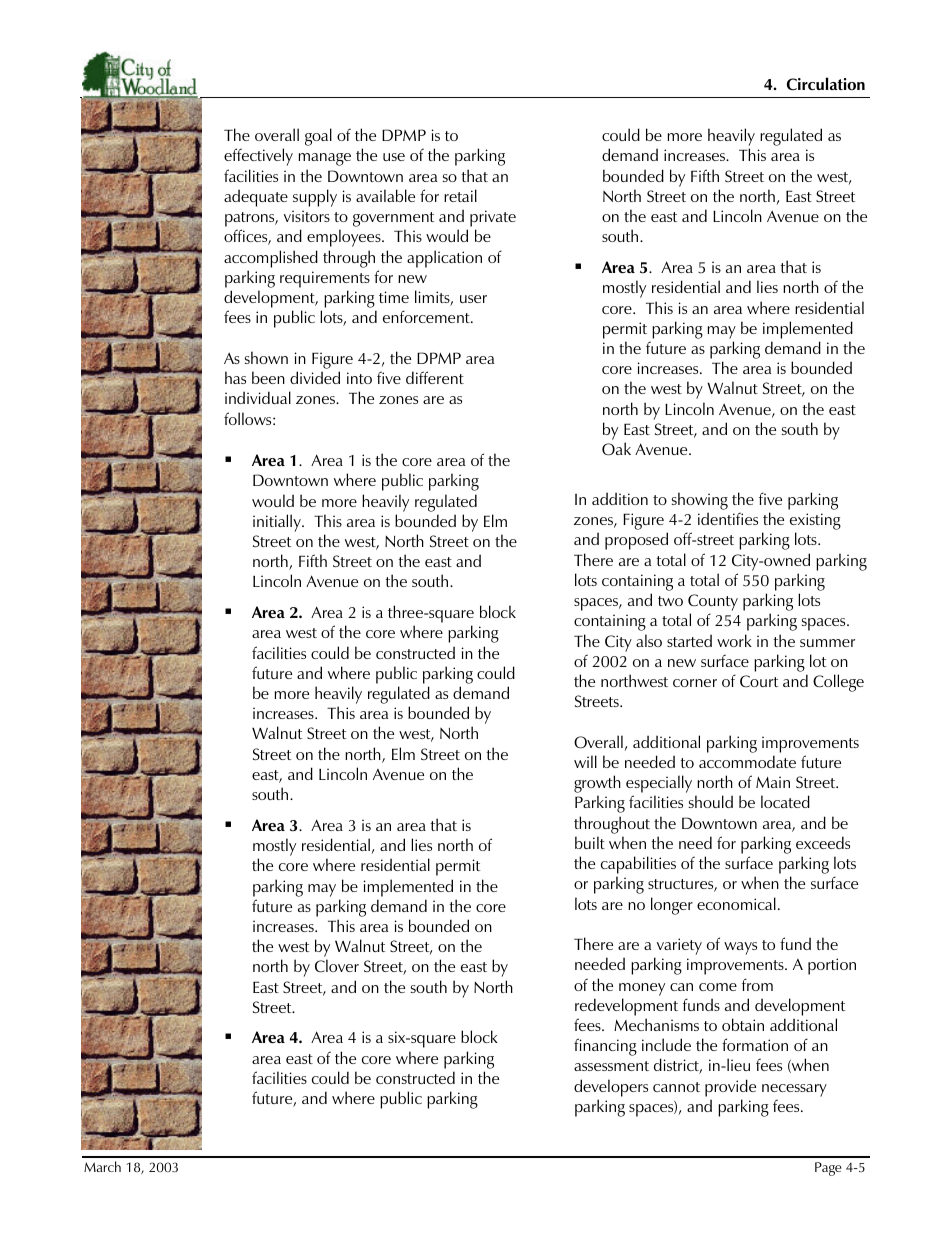 This screenshot has width=952, height=1233. Describe the element at coordinates (258, 157) in the screenshot. I see `effectively` at that location.
